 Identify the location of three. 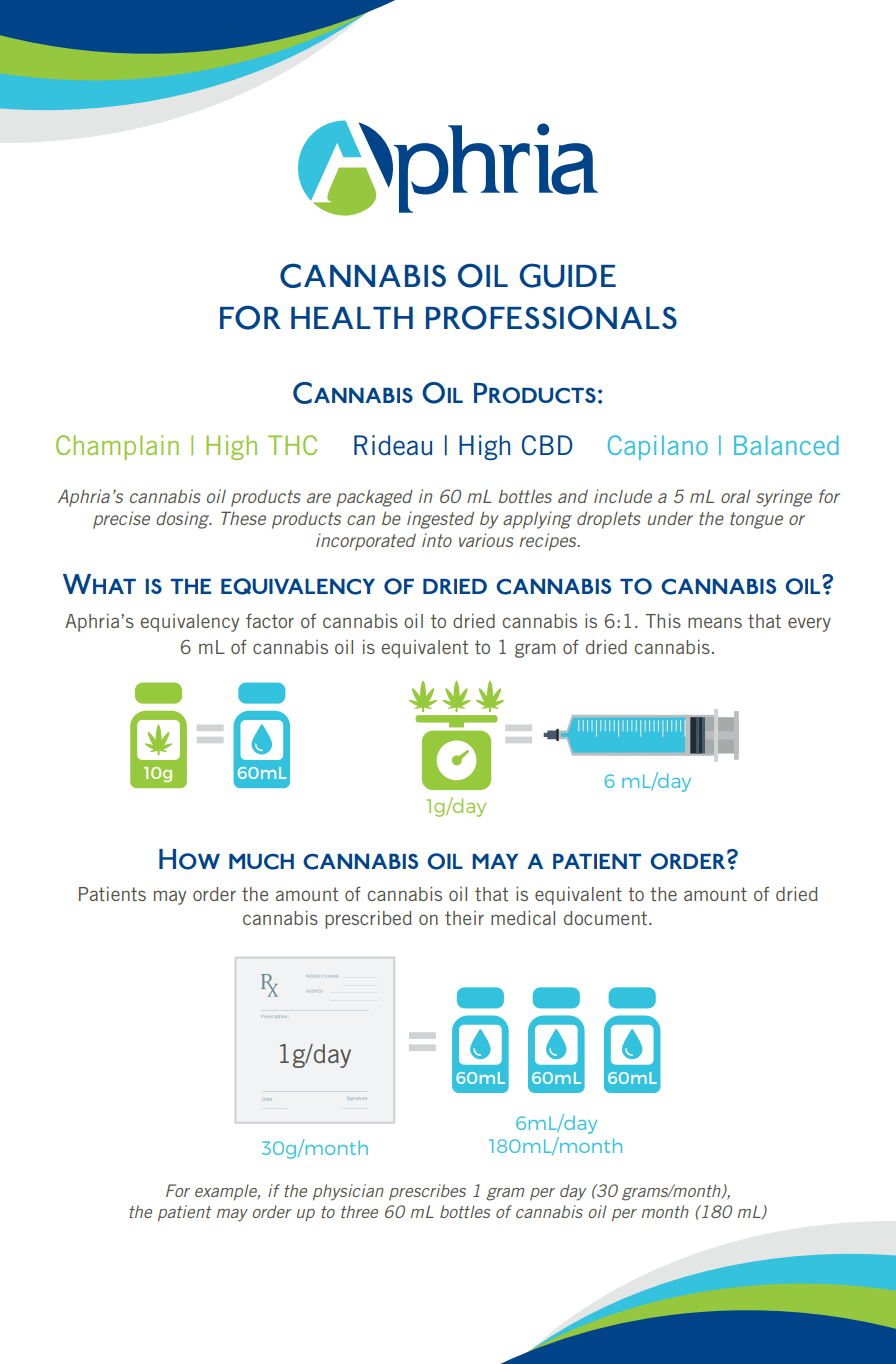
(359, 1211).
